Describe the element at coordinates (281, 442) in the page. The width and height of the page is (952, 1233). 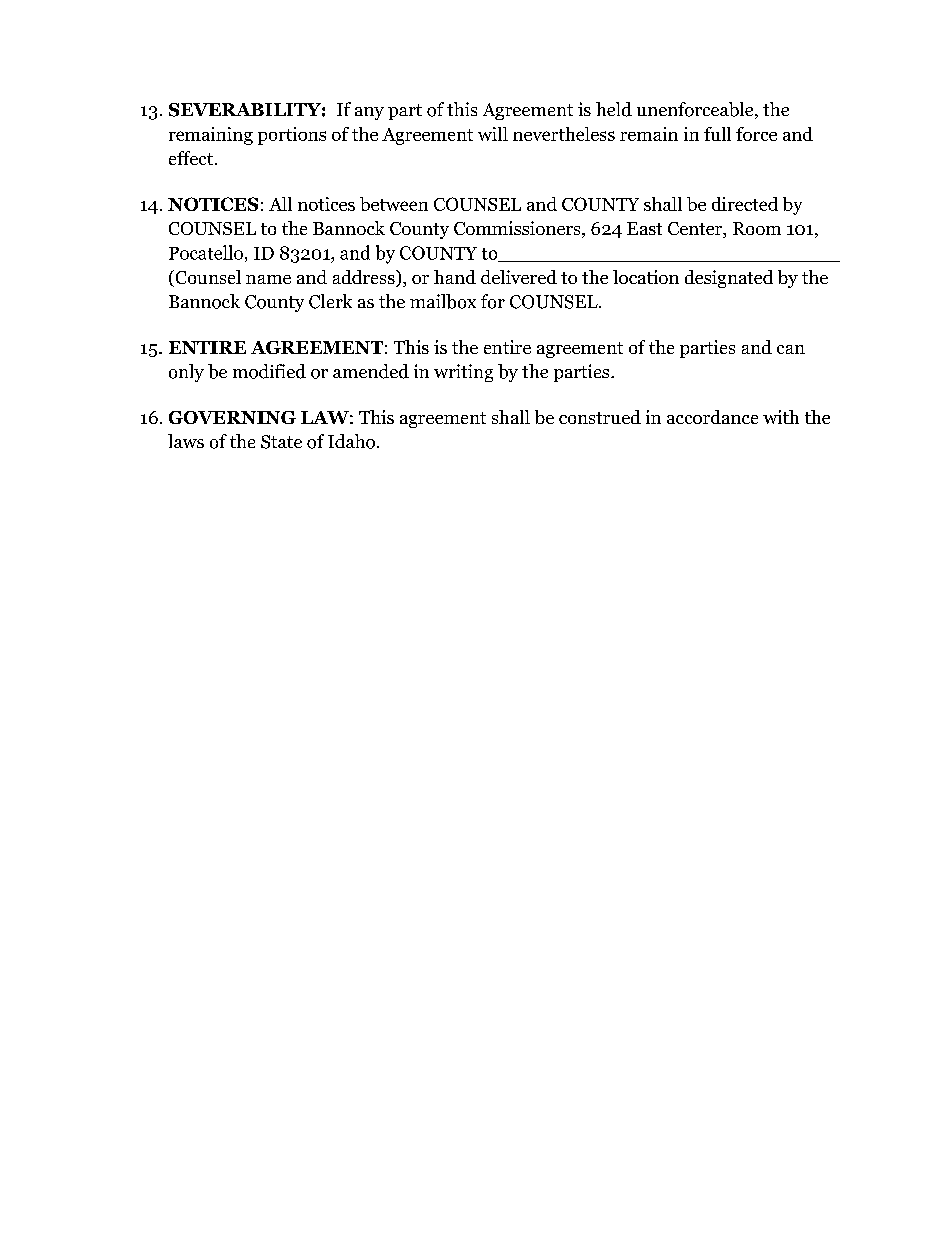
I see `State` at that location.
